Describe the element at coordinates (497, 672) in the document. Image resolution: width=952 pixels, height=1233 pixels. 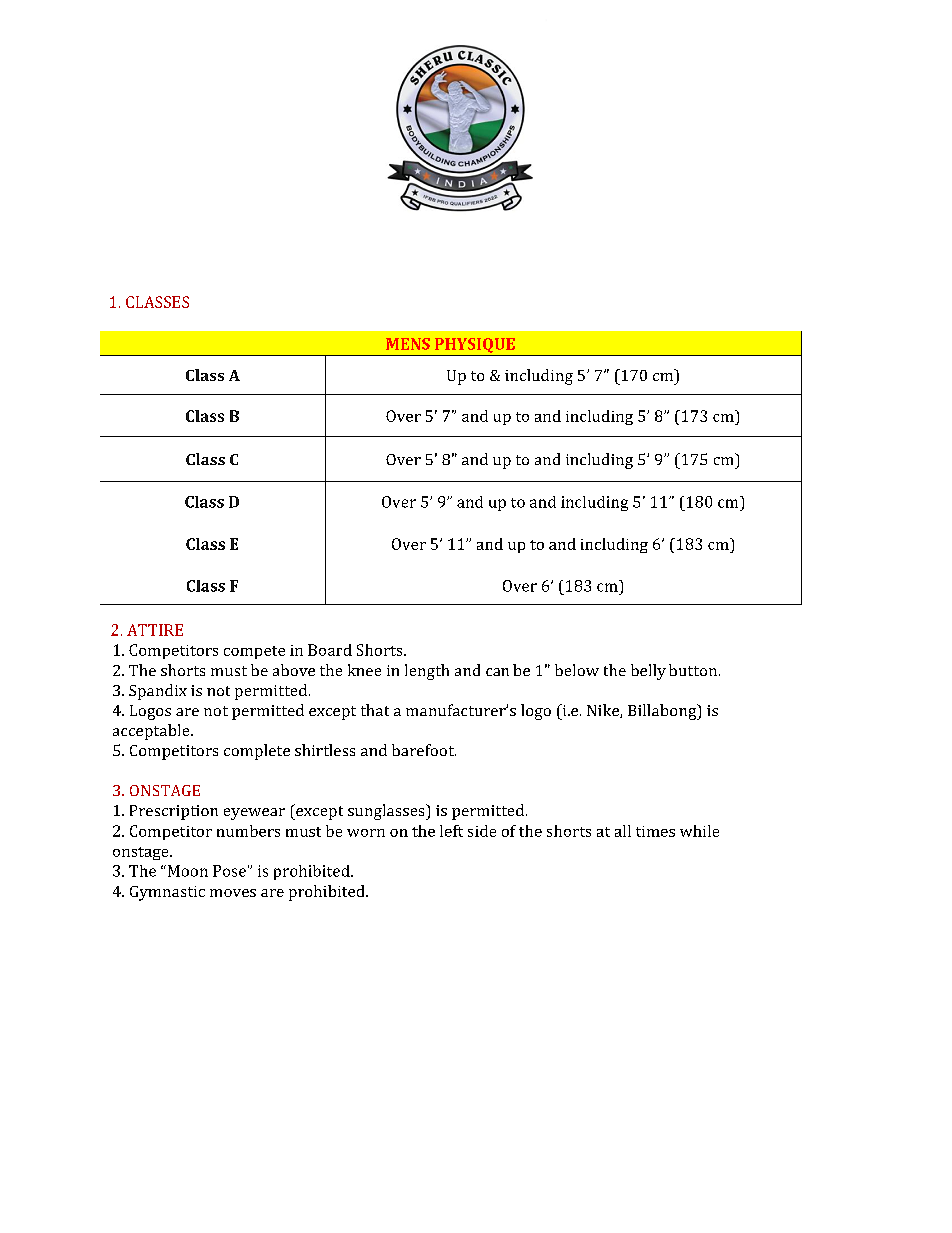
I see `can` at that location.
